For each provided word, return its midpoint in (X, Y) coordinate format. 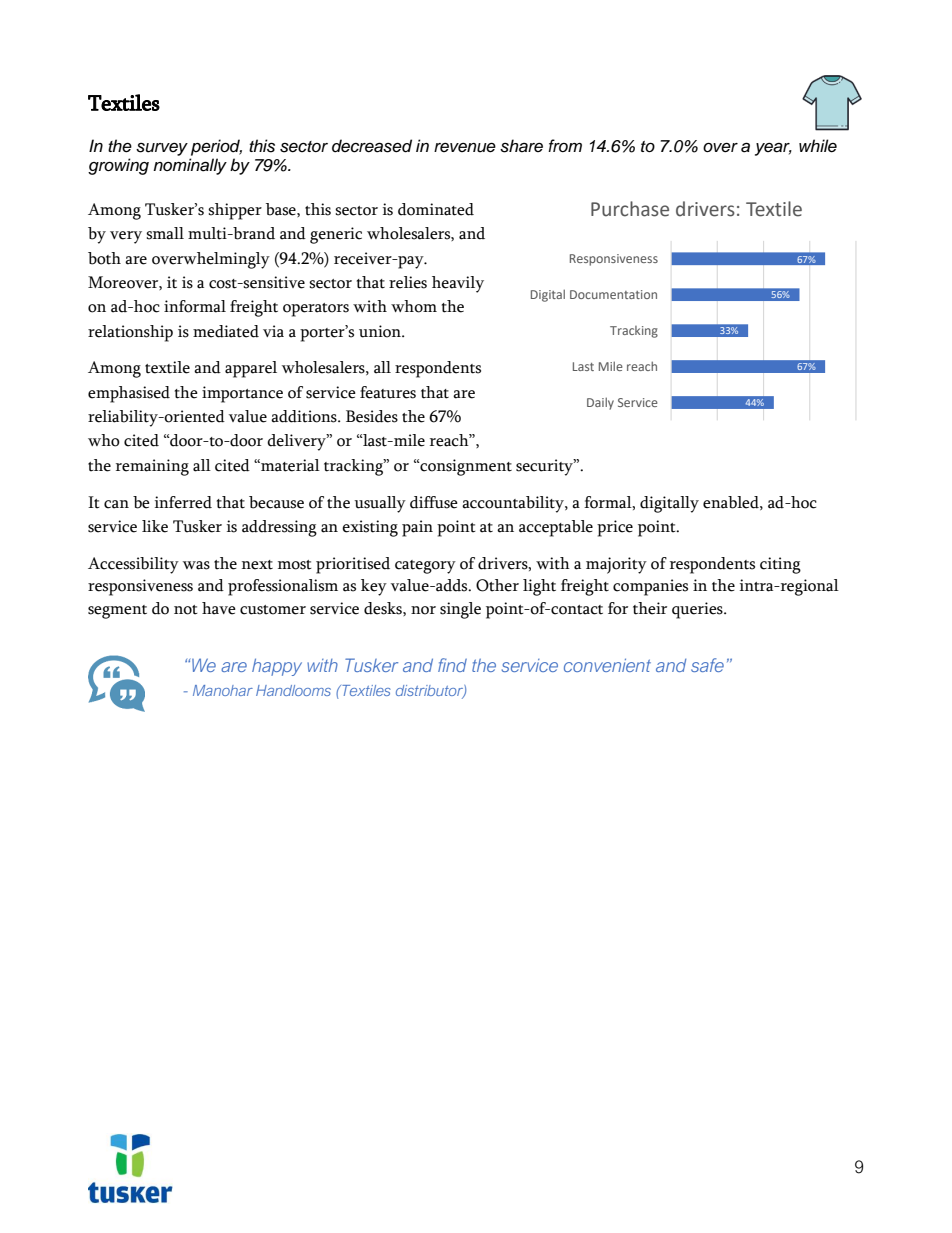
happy (277, 667)
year (773, 149)
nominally (190, 166)
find (452, 665)
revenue (465, 148)
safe (707, 665)
